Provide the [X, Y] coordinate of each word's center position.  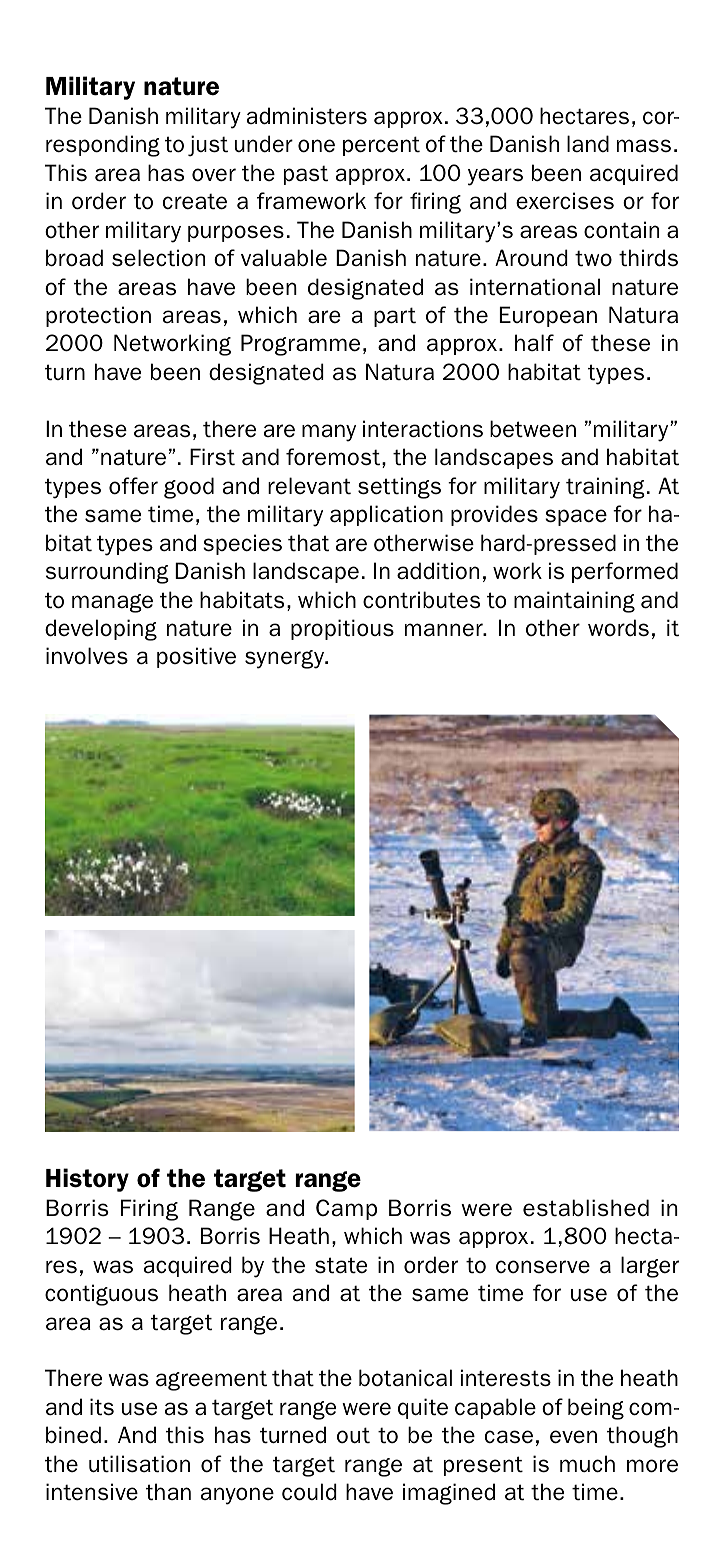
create [195, 201]
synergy [286, 659]
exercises [565, 201]
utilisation [139, 1464]
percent [381, 146]
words [618, 628]
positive [196, 657]
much [587, 1464]
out [353, 1435]
